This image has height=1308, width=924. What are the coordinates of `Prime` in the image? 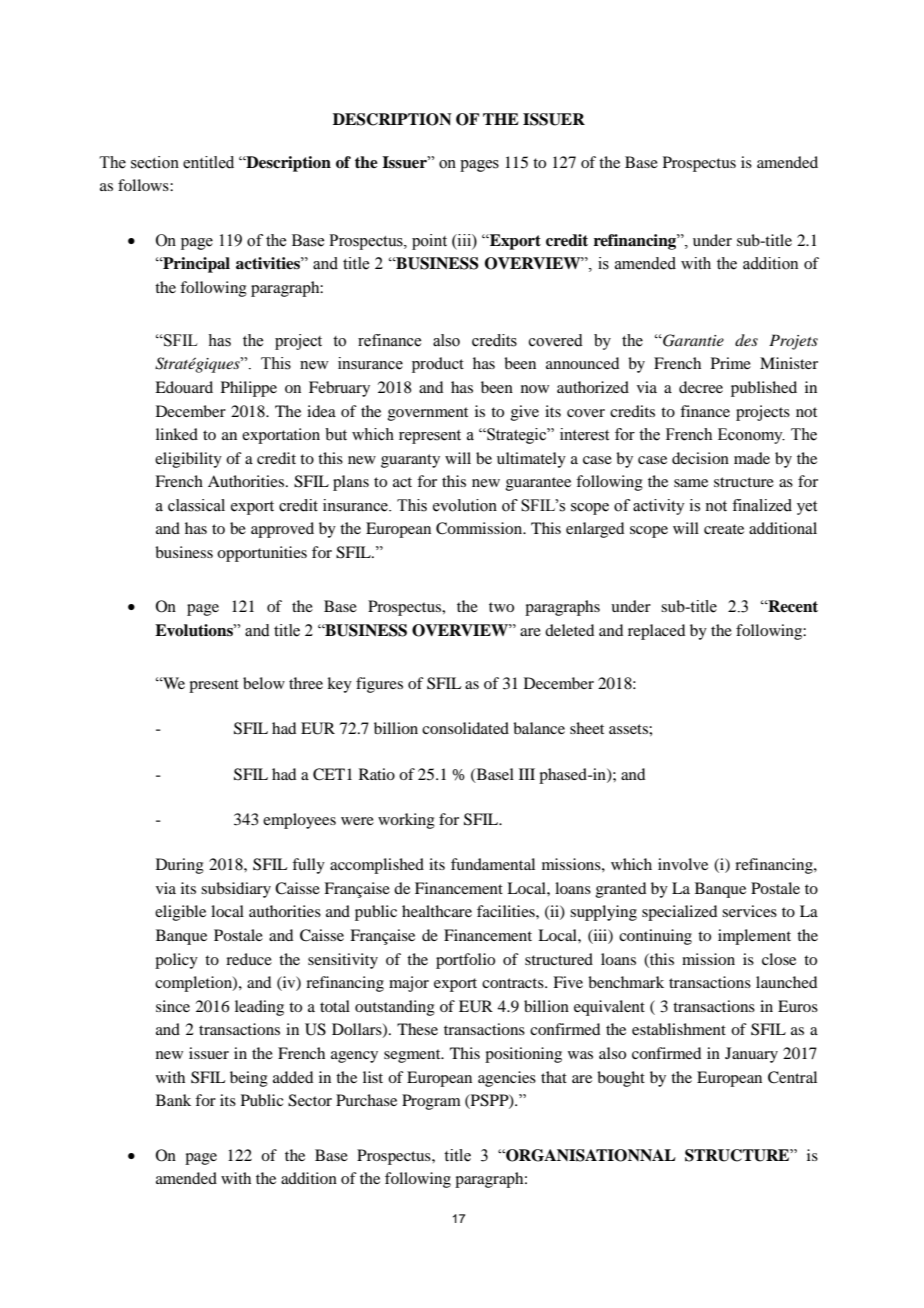 It's located at (731, 363).
